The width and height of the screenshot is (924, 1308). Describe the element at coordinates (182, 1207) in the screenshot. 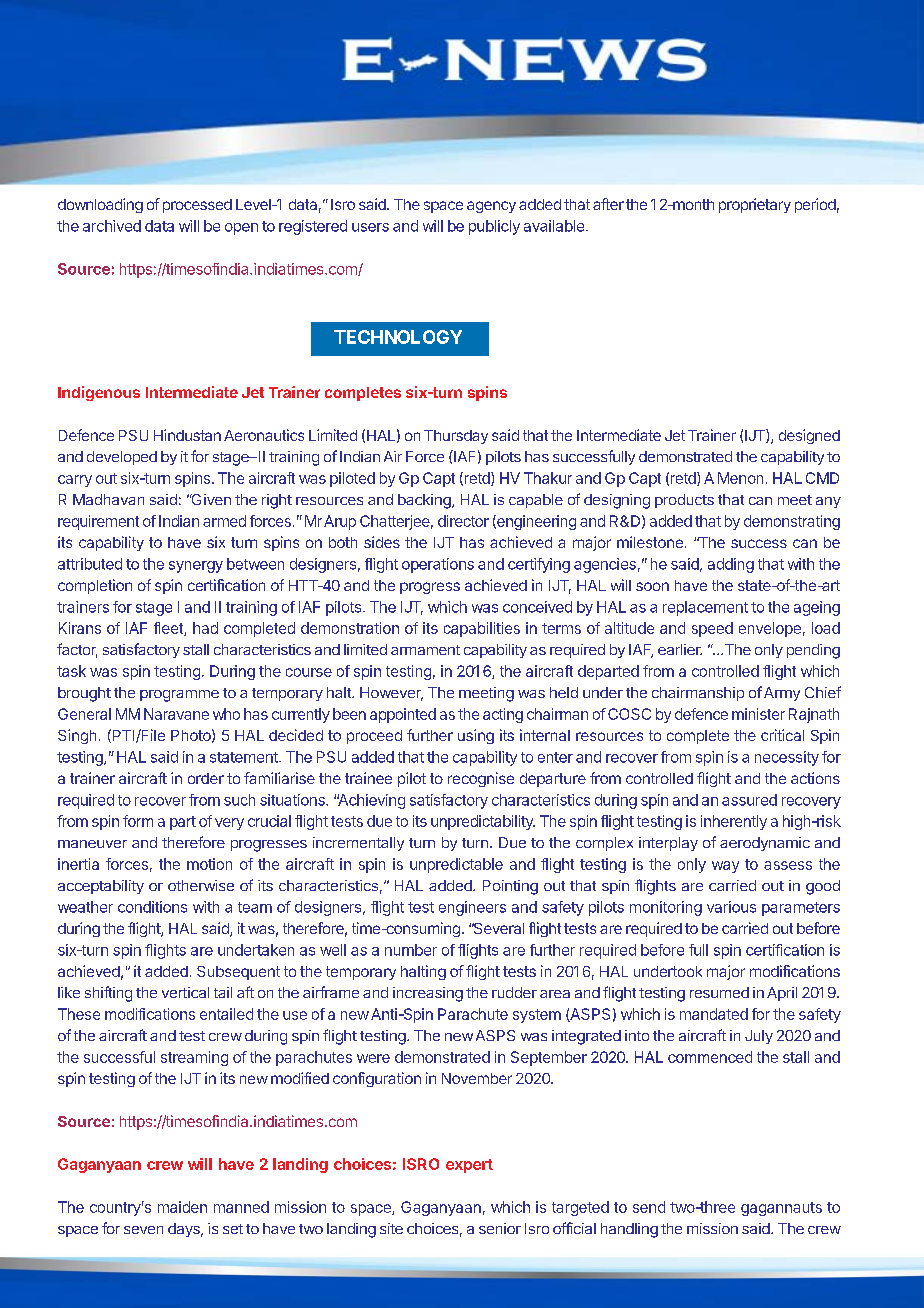

I see `maiden` at that location.
